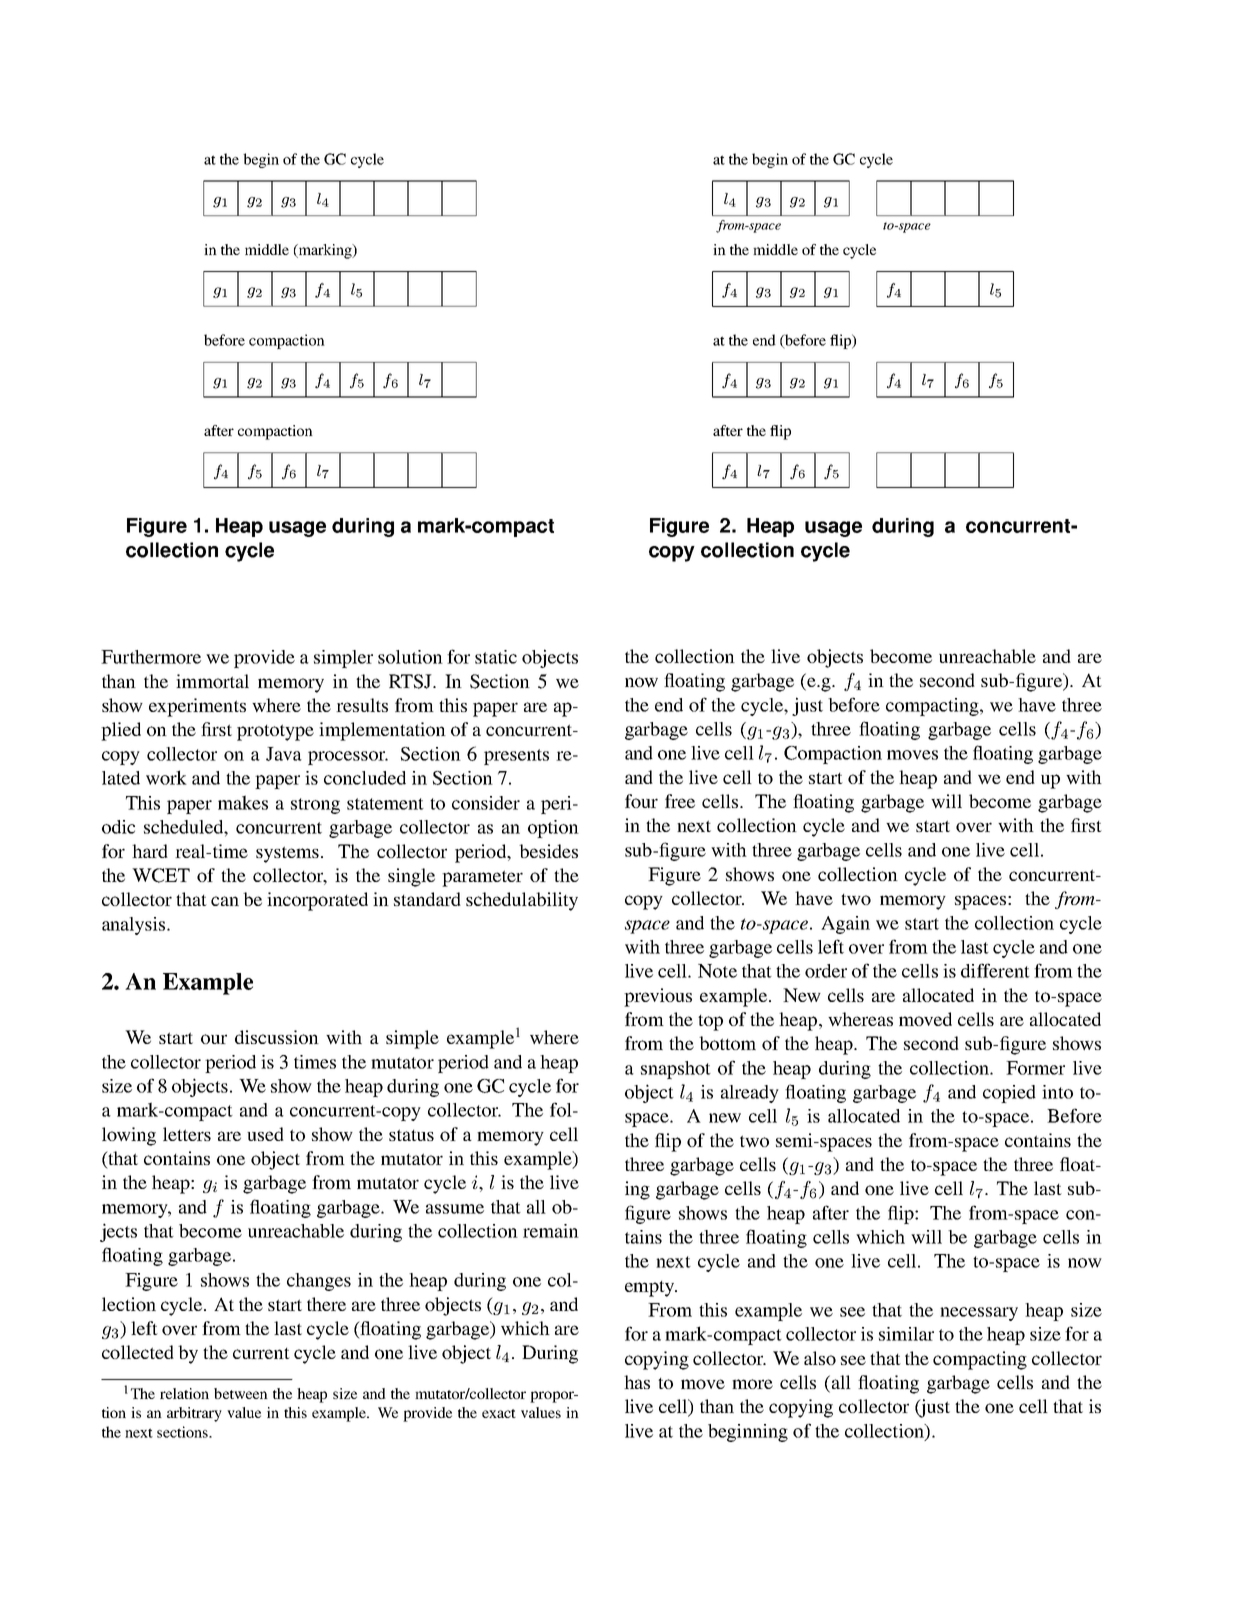  I want to click on discussion, so click(277, 1037).
